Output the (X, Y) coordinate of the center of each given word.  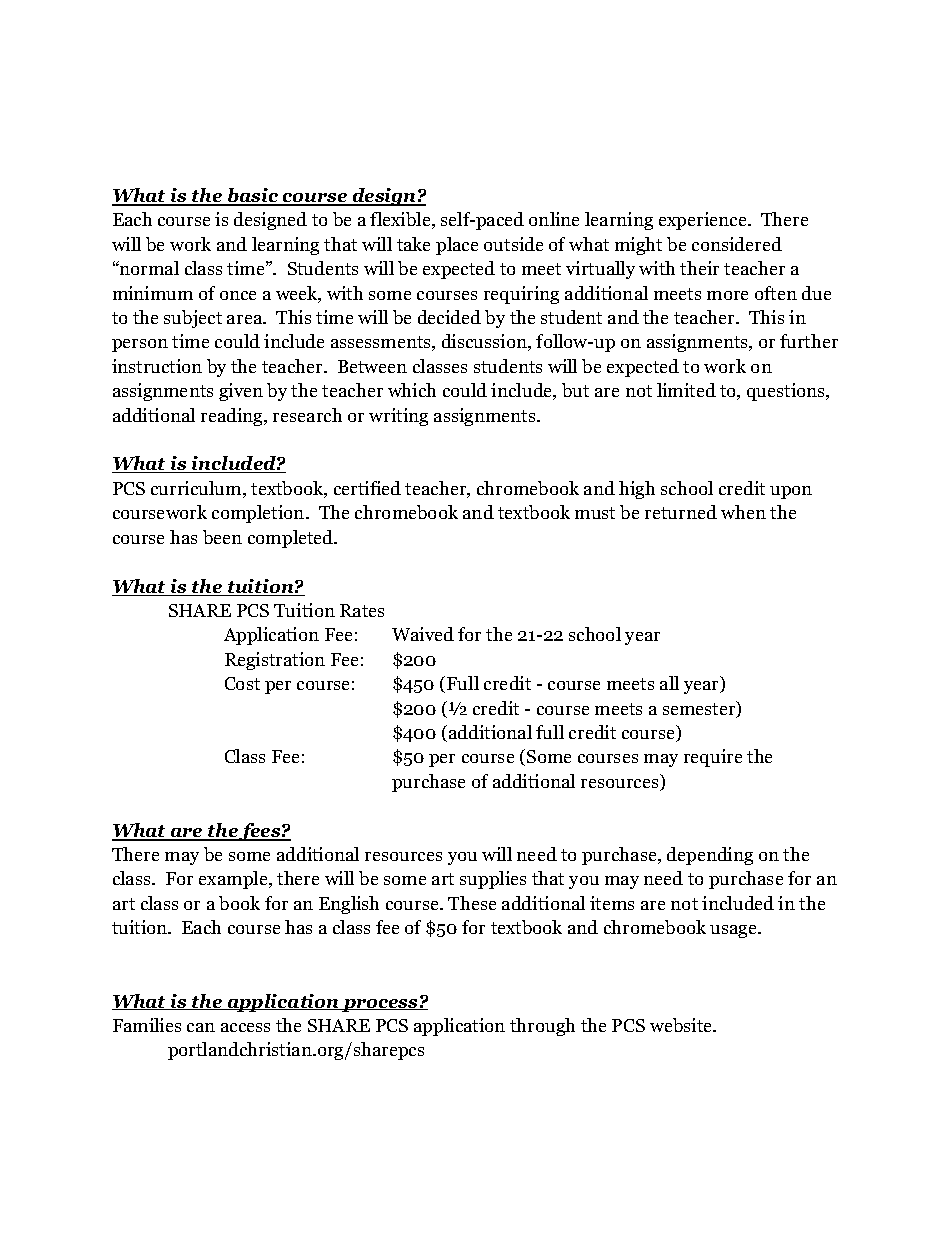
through (542, 1027)
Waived (423, 634)
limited (686, 390)
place (457, 246)
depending (710, 856)
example (234, 880)
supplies (493, 880)
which (412, 390)
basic (253, 196)
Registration (275, 661)
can (201, 1027)
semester (700, 709)
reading (233, 417)
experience (704, 221)
